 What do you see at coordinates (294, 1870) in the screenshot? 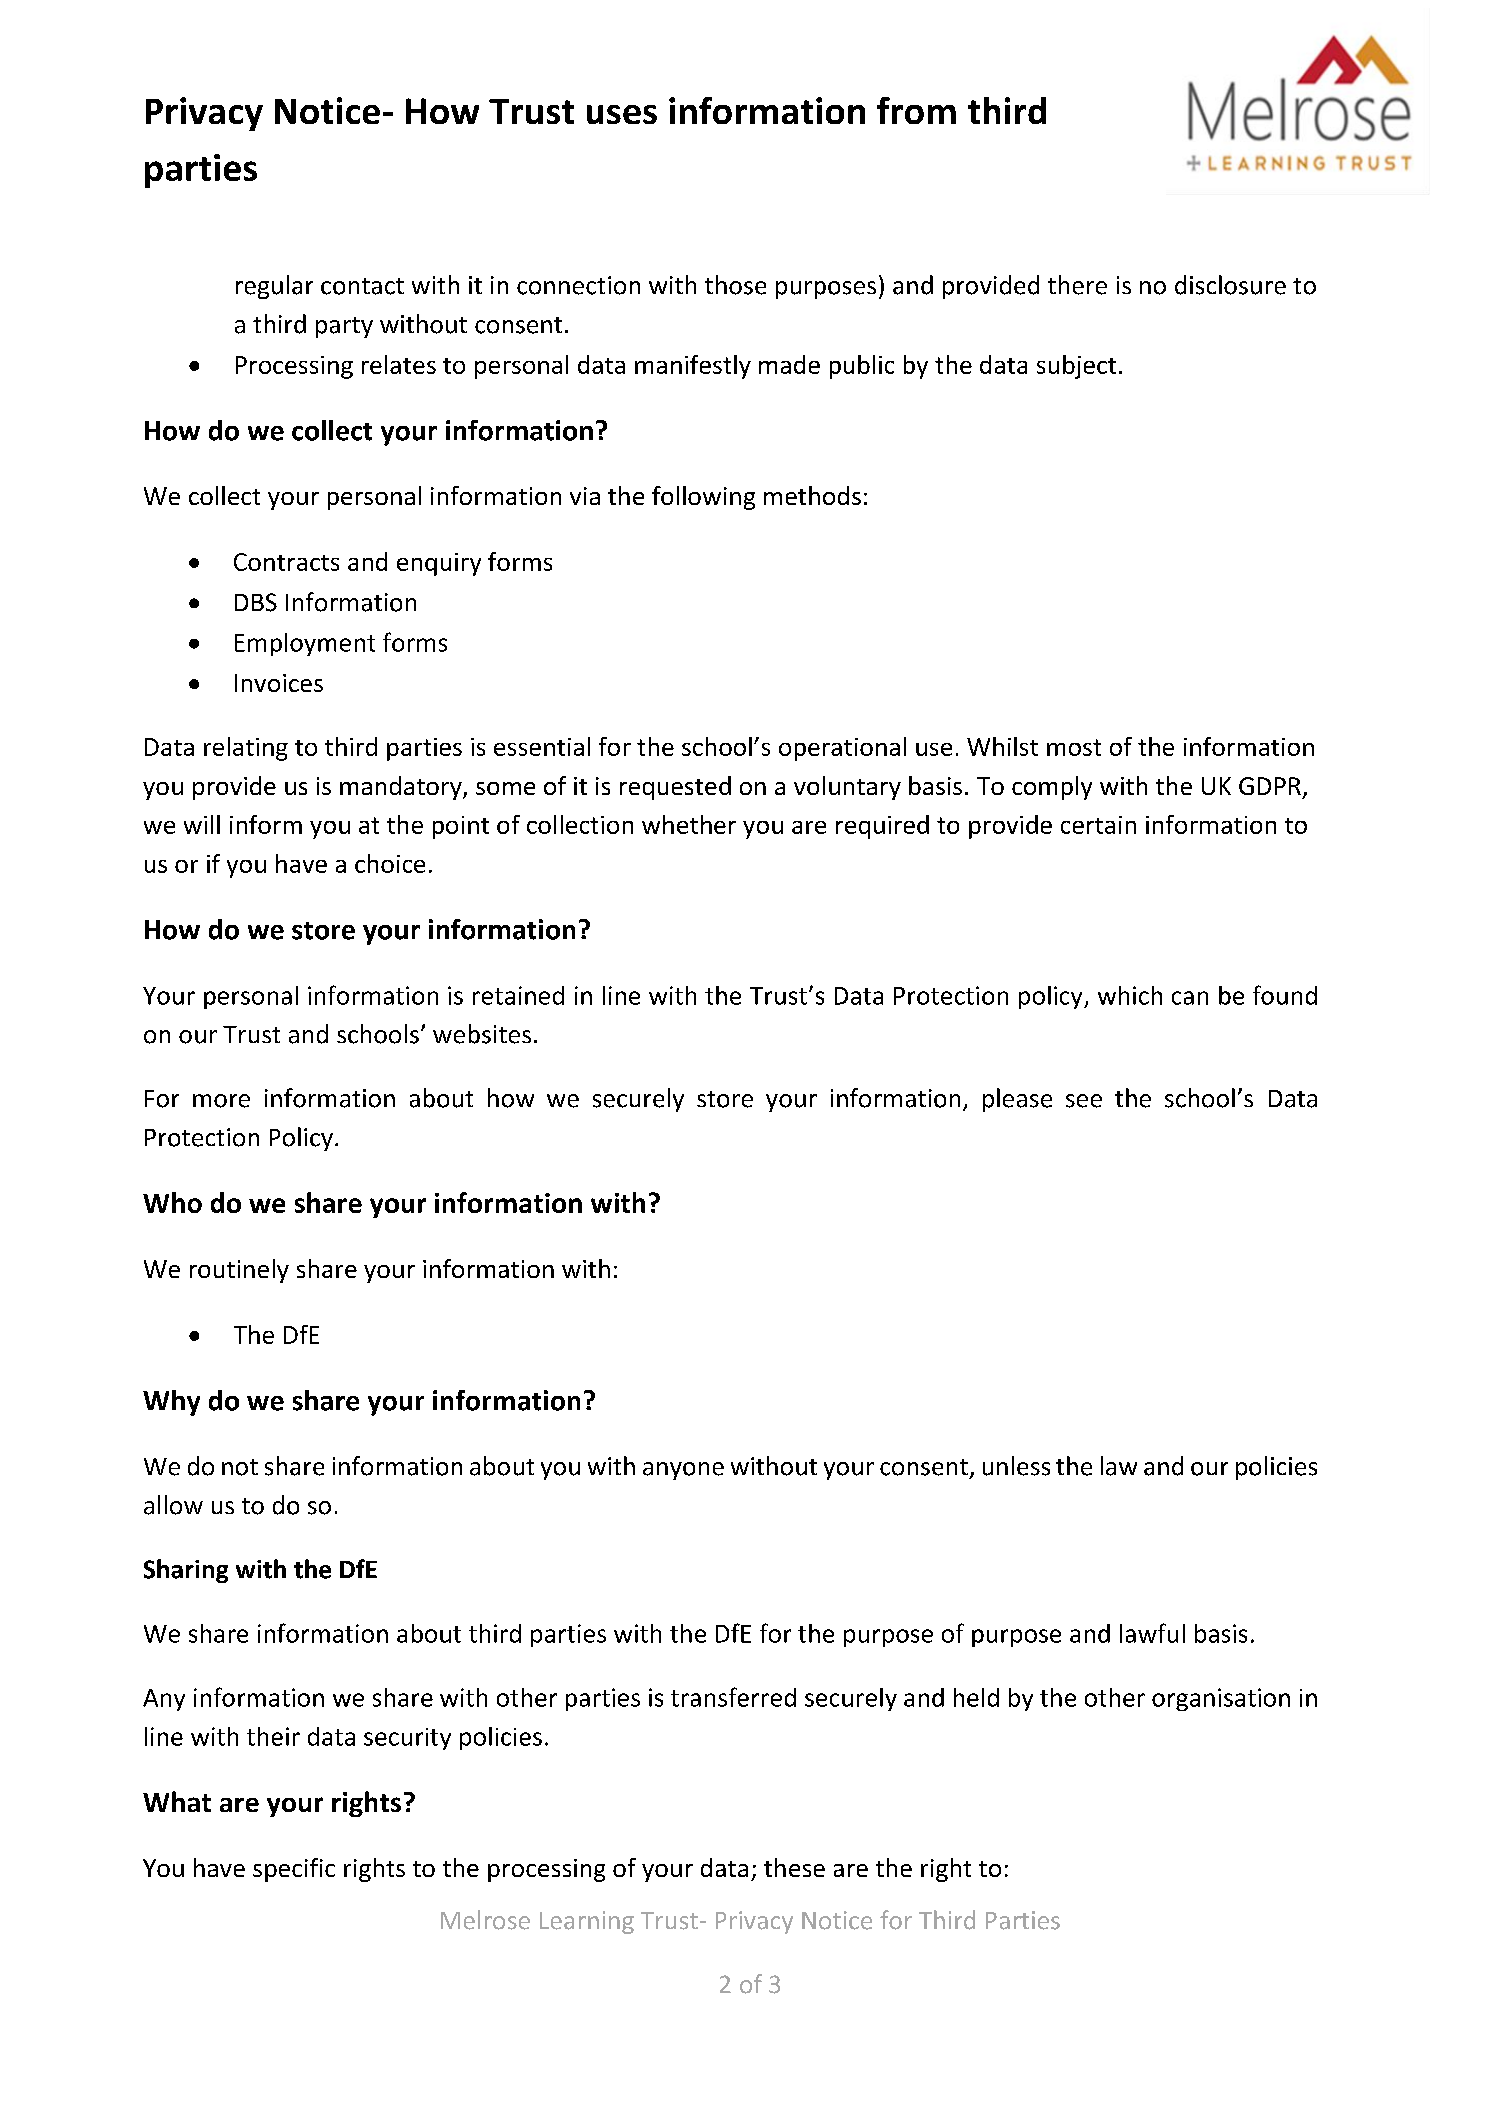
I see `specific` at bounding box center [294, 1870].
